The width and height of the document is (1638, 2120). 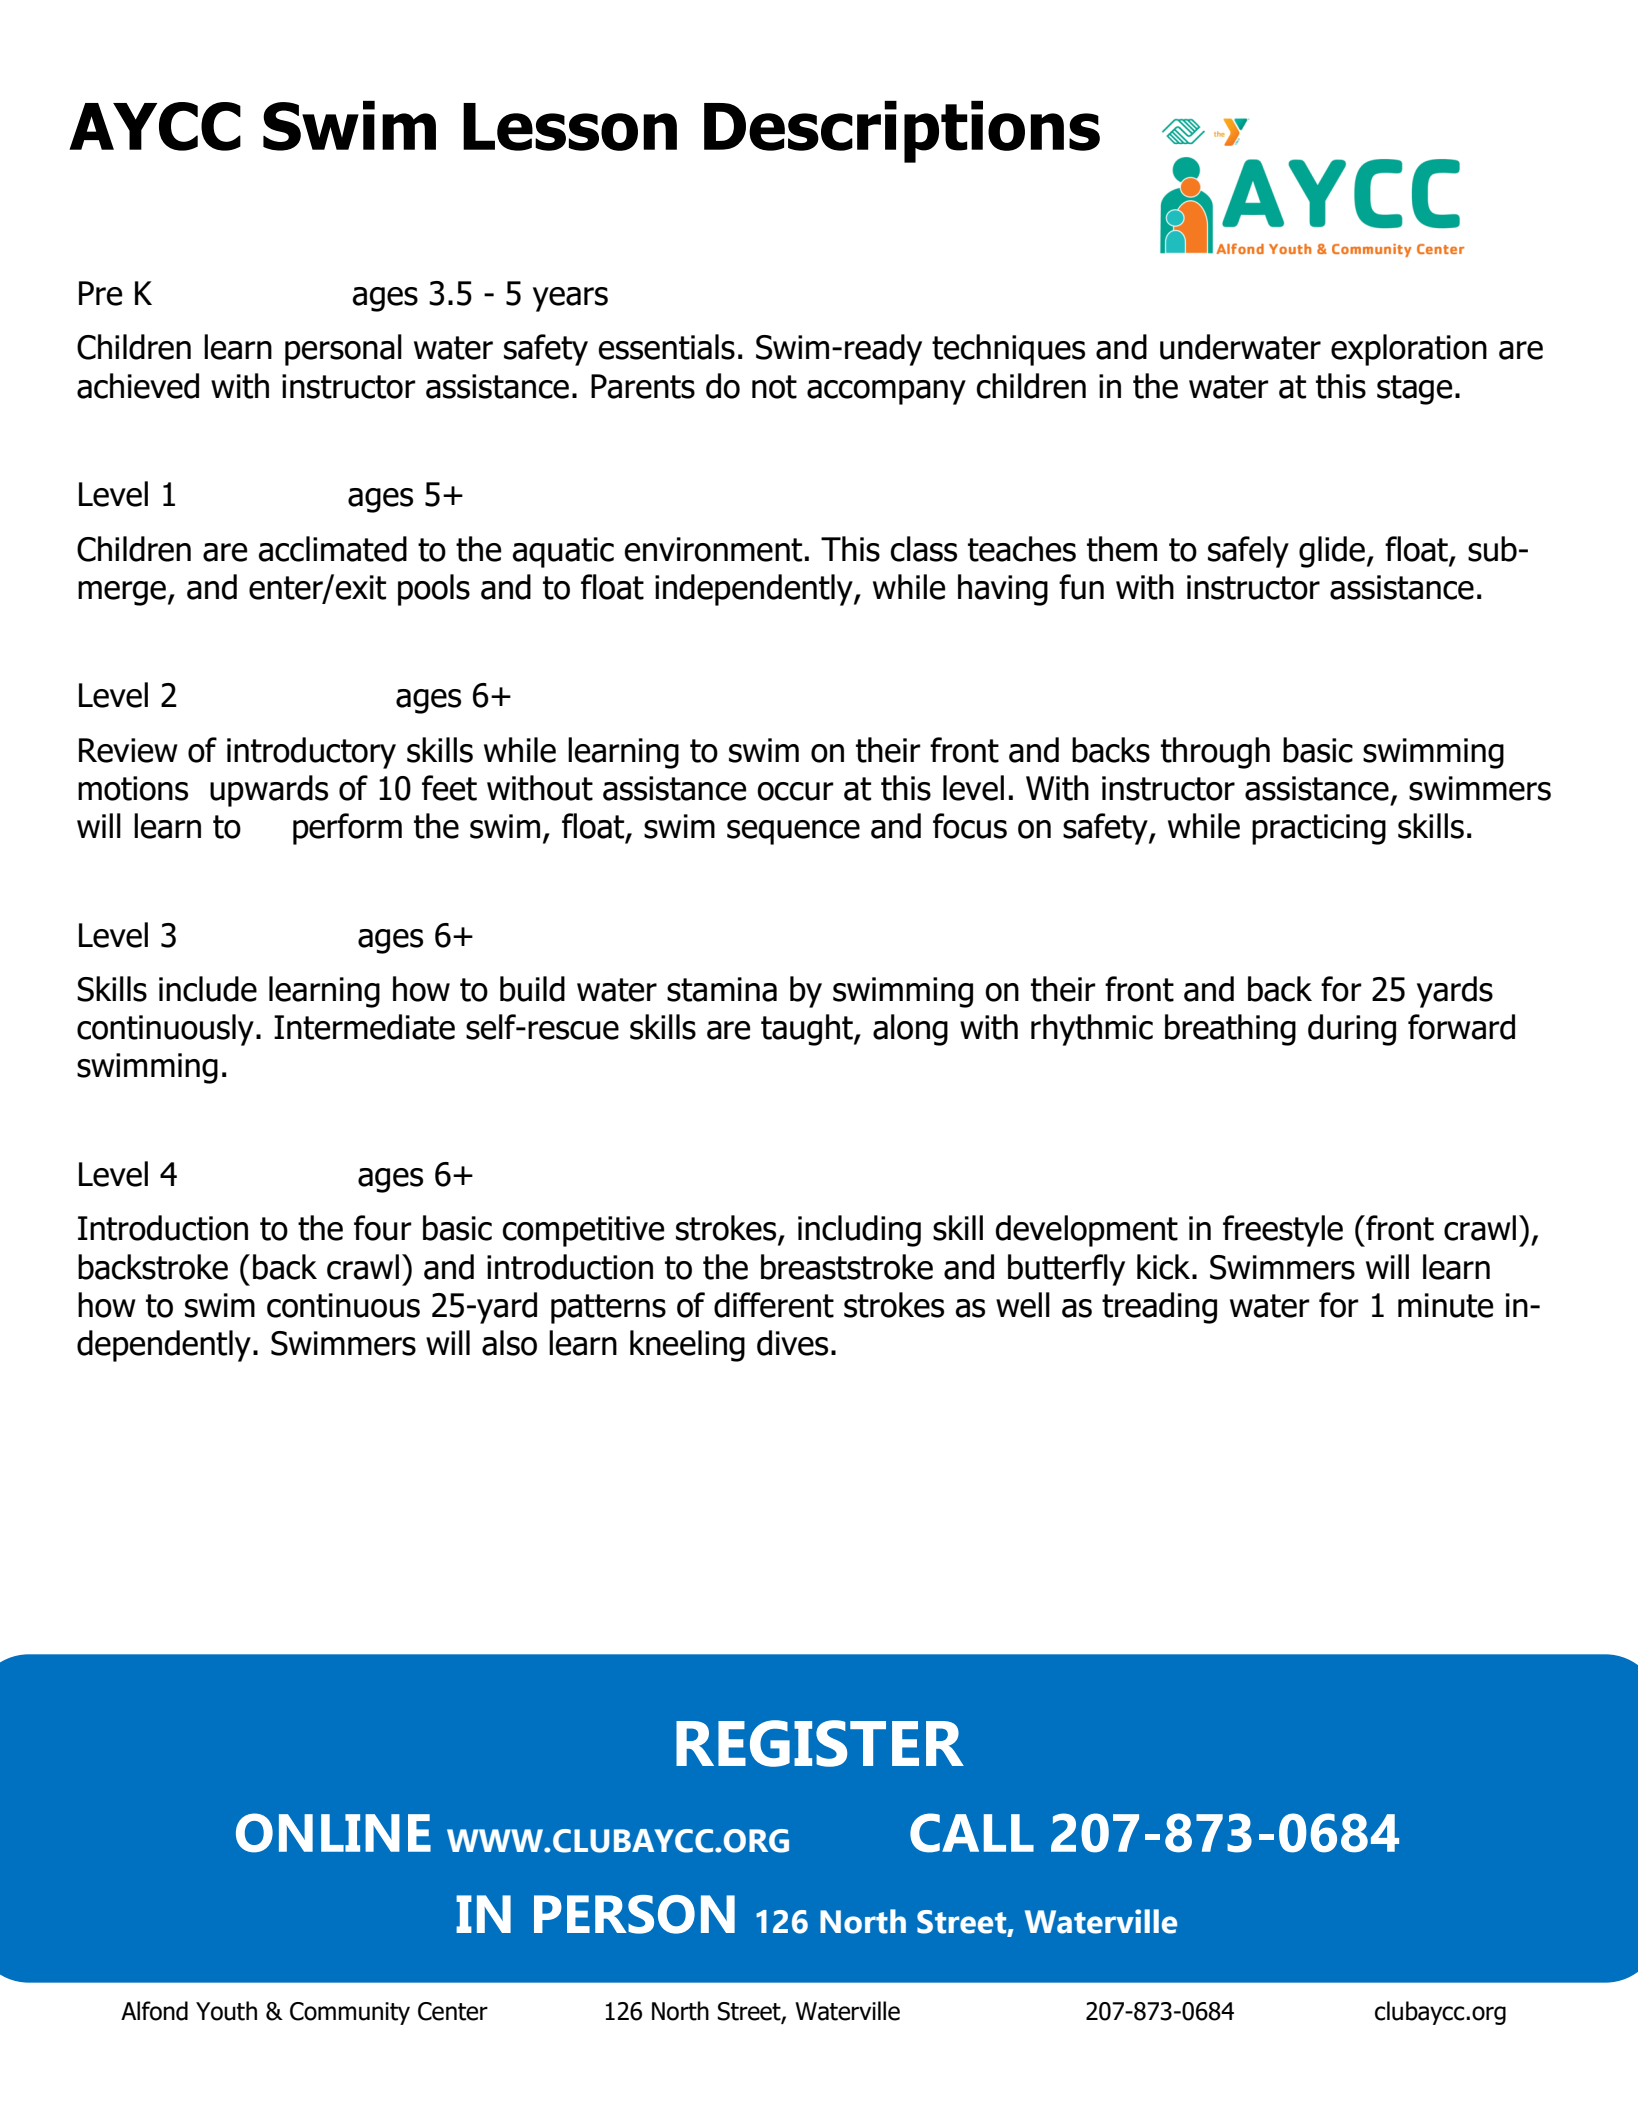 I want to click on Pre, so click(x=100, y=293).
